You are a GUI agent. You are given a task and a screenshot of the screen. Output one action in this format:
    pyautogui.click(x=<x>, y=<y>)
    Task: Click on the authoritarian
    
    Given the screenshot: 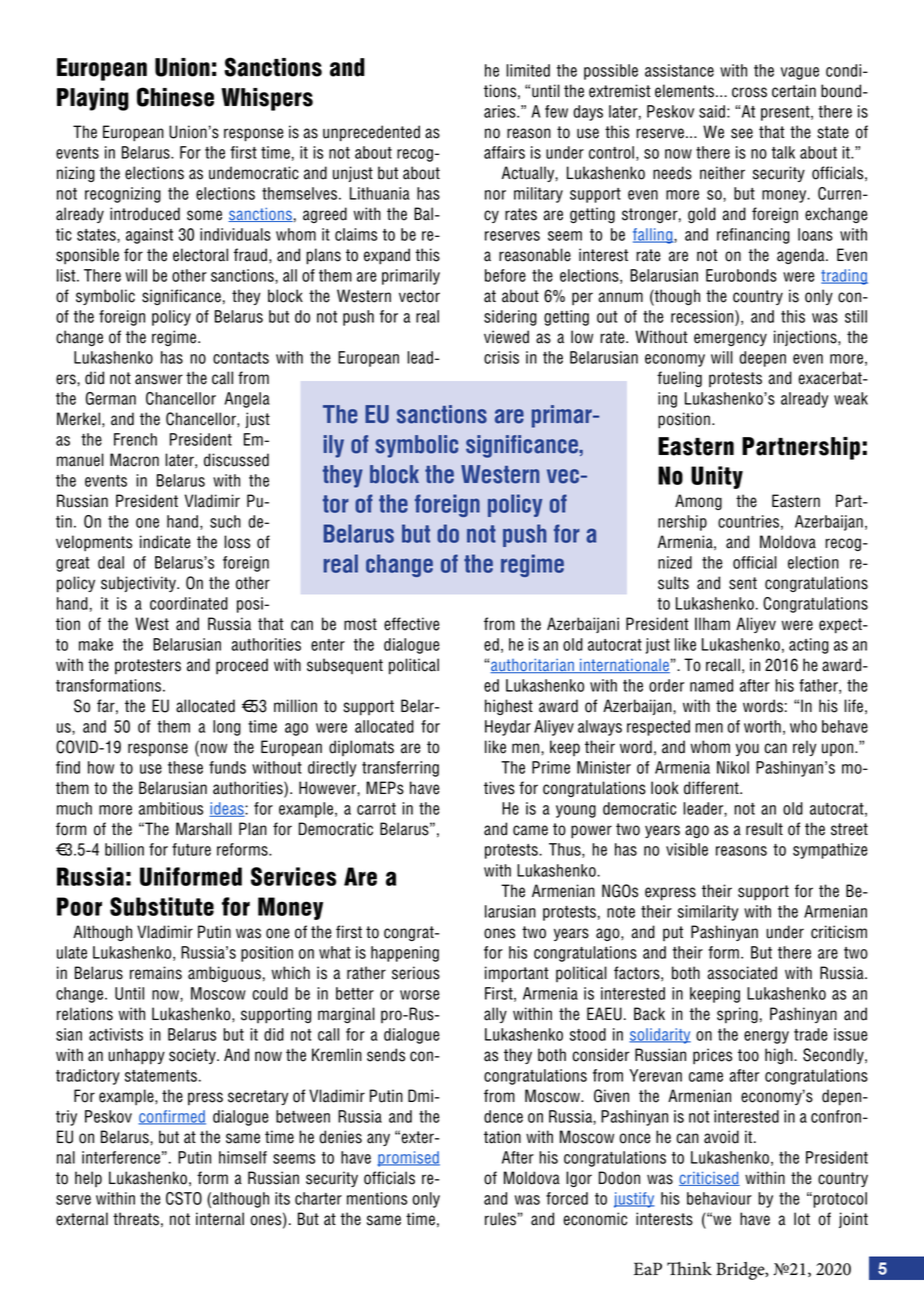 What is the action you would take?
    pyautogui.click(x=533, y=666)
